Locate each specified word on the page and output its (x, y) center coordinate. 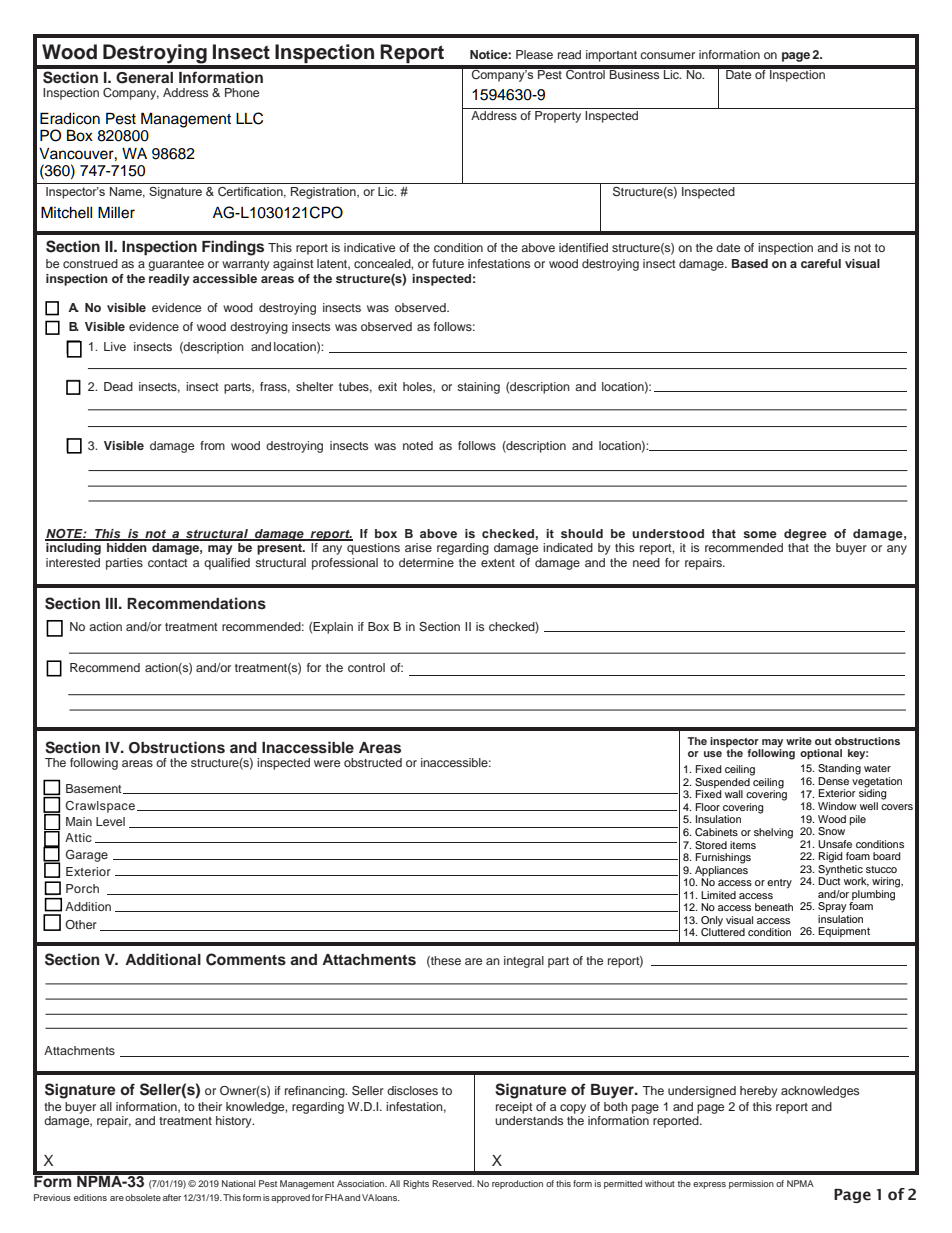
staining (478, 388)
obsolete (143, 1197)
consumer (667, 55)
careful (821, 263)
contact (168, 563)
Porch (82, 888)
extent (498, 563)
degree (805, 535)
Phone (242, 92)
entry (779, 884)
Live (115, 346)
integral (524, 962)
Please (534, 54)
